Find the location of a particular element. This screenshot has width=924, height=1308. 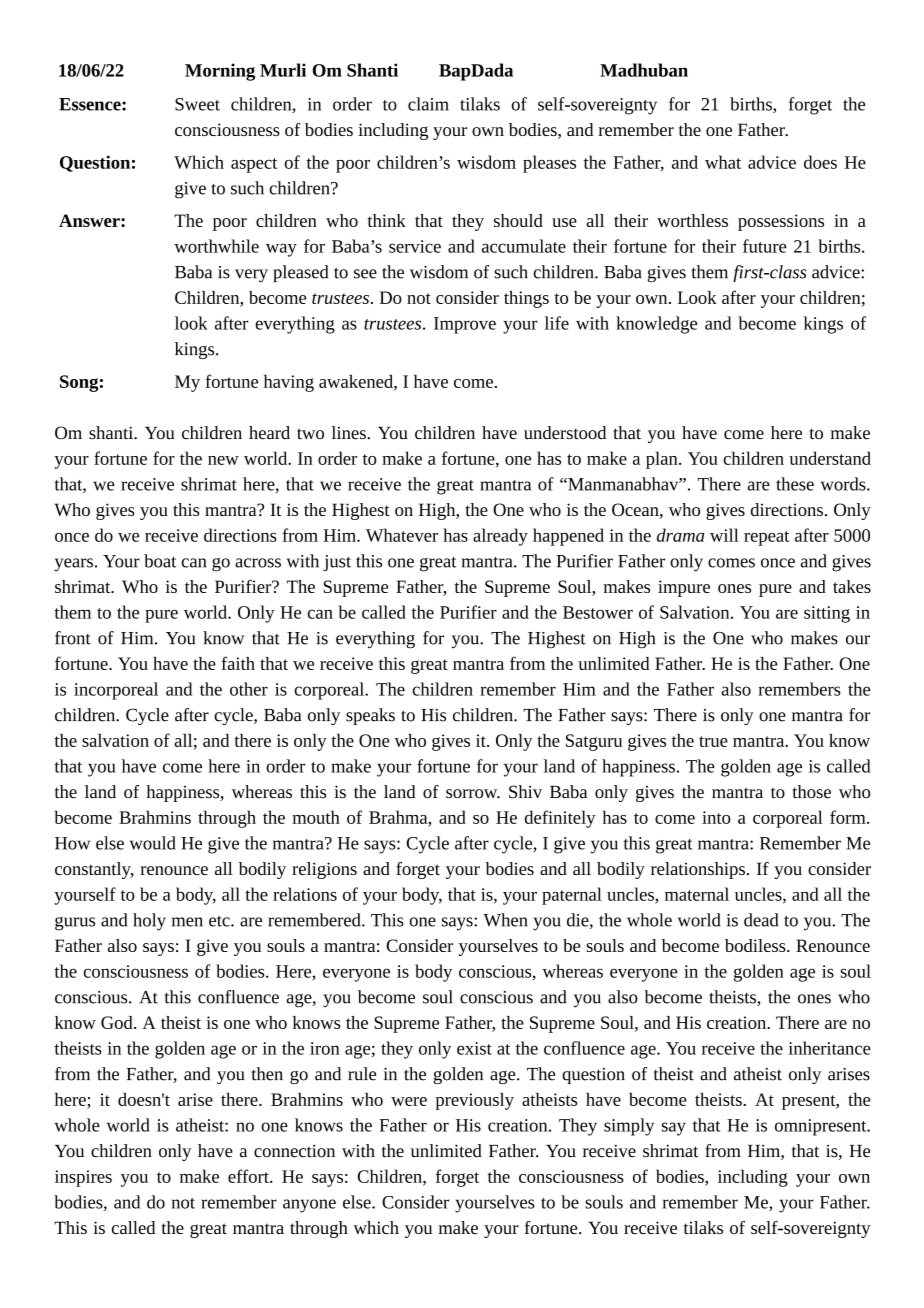

sitting is located at coordinates (827, 614).
